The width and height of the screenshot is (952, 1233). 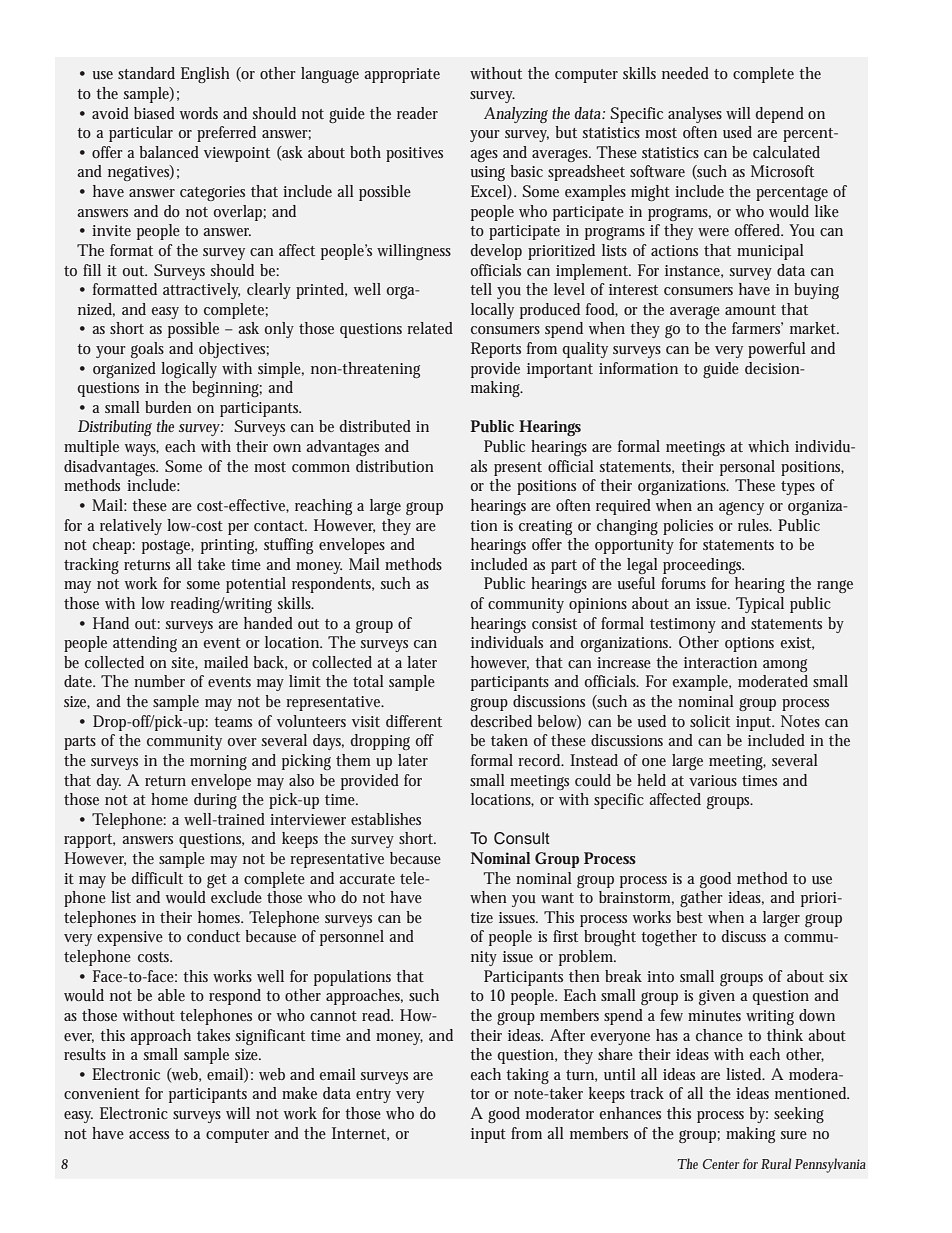 What do you see at coordinates (102, 1093) in the screenshot?
I see `convenient` at bounding box center [102, 1093].
